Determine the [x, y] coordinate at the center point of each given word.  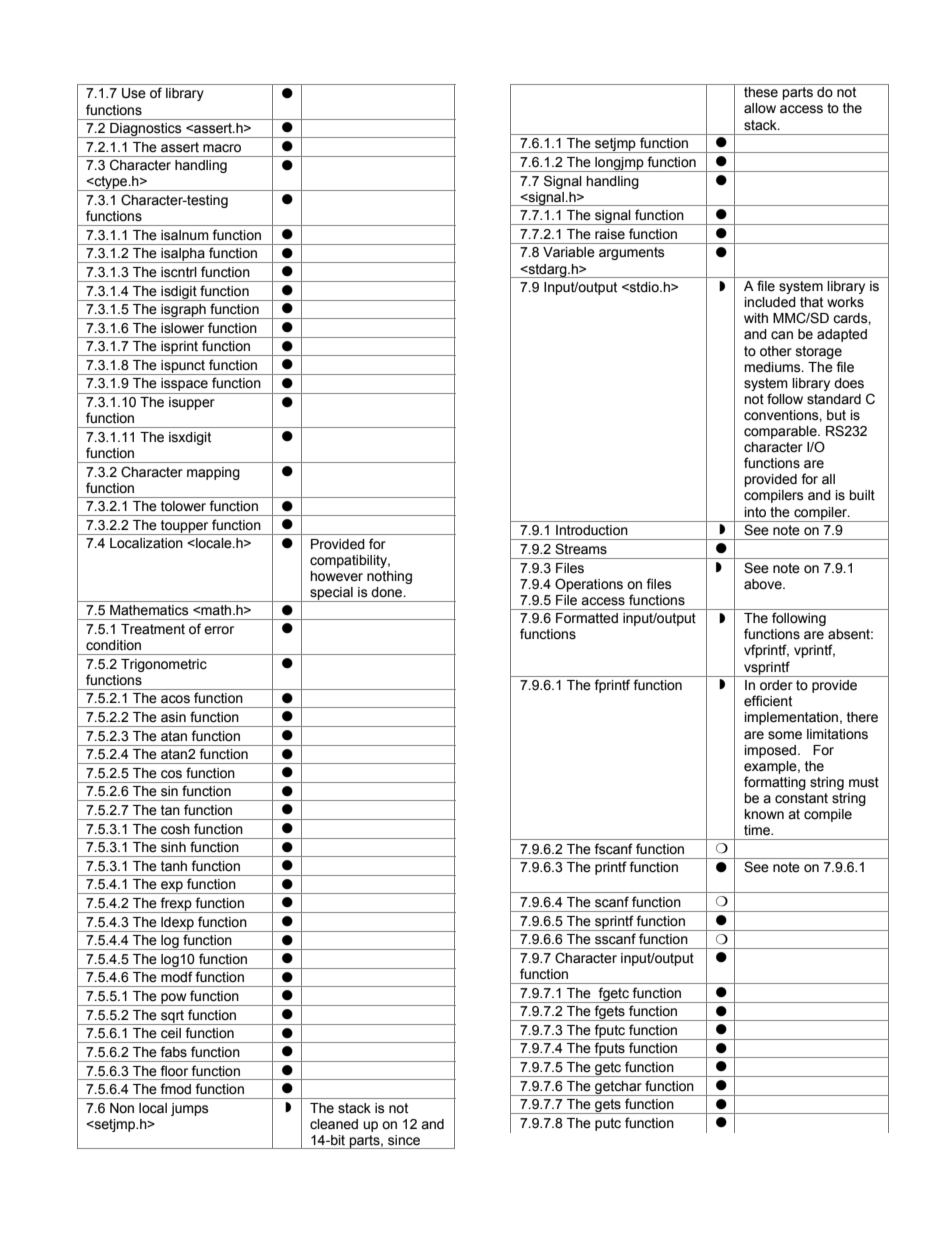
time [758, 830]
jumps [190, 1109]
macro [222, 148]
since [404, 1140]
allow [760, 108]
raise [610, 234]
